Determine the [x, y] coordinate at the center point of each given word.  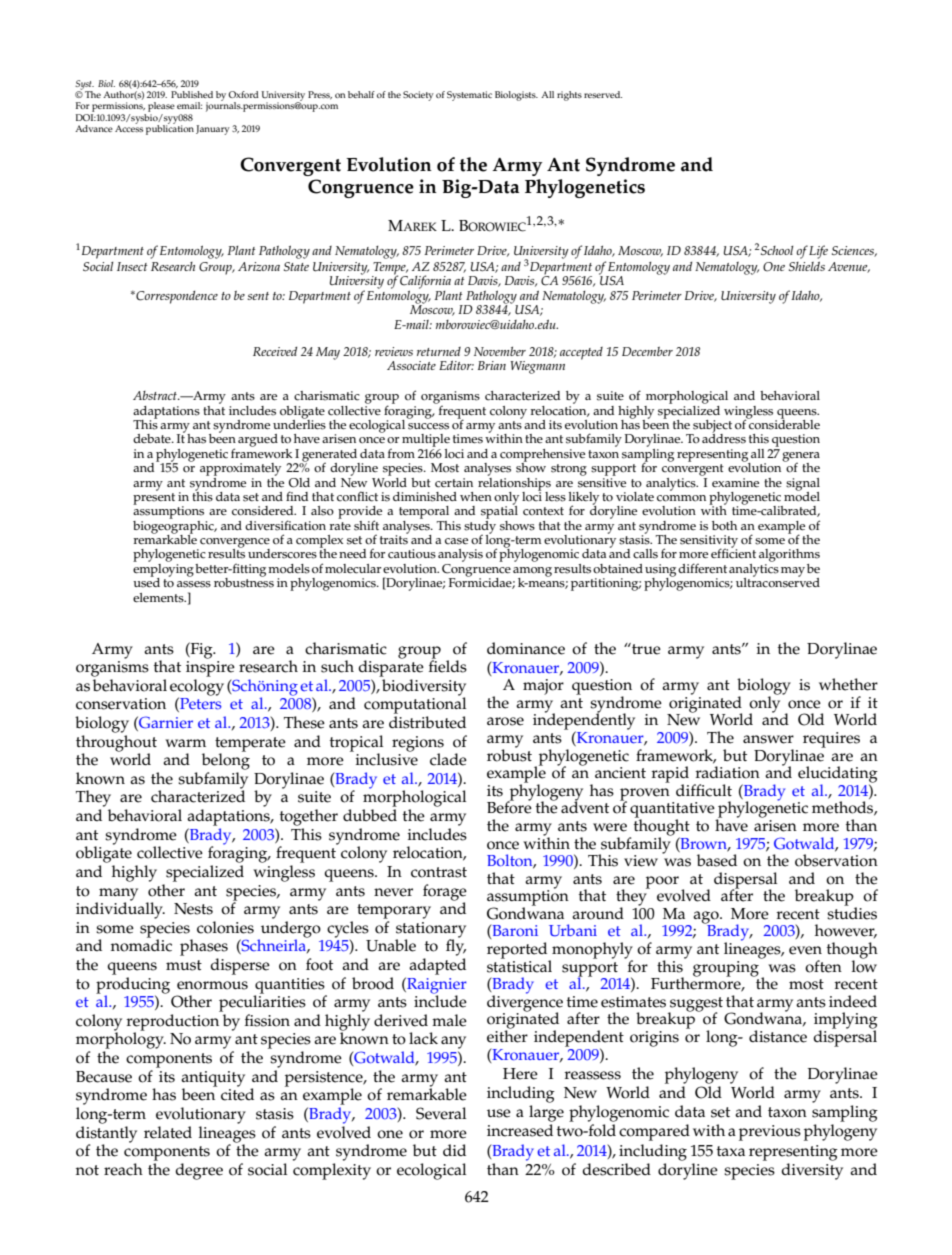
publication [170, 128]
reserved [603, 94]
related [168, 1132]
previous [770, 1133]
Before [509, 806]
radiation [727, 772]
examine [735, 483]
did [454, 1150]
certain [454, 483]
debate [153, 438]
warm [185, 743]
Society [418, 96]
